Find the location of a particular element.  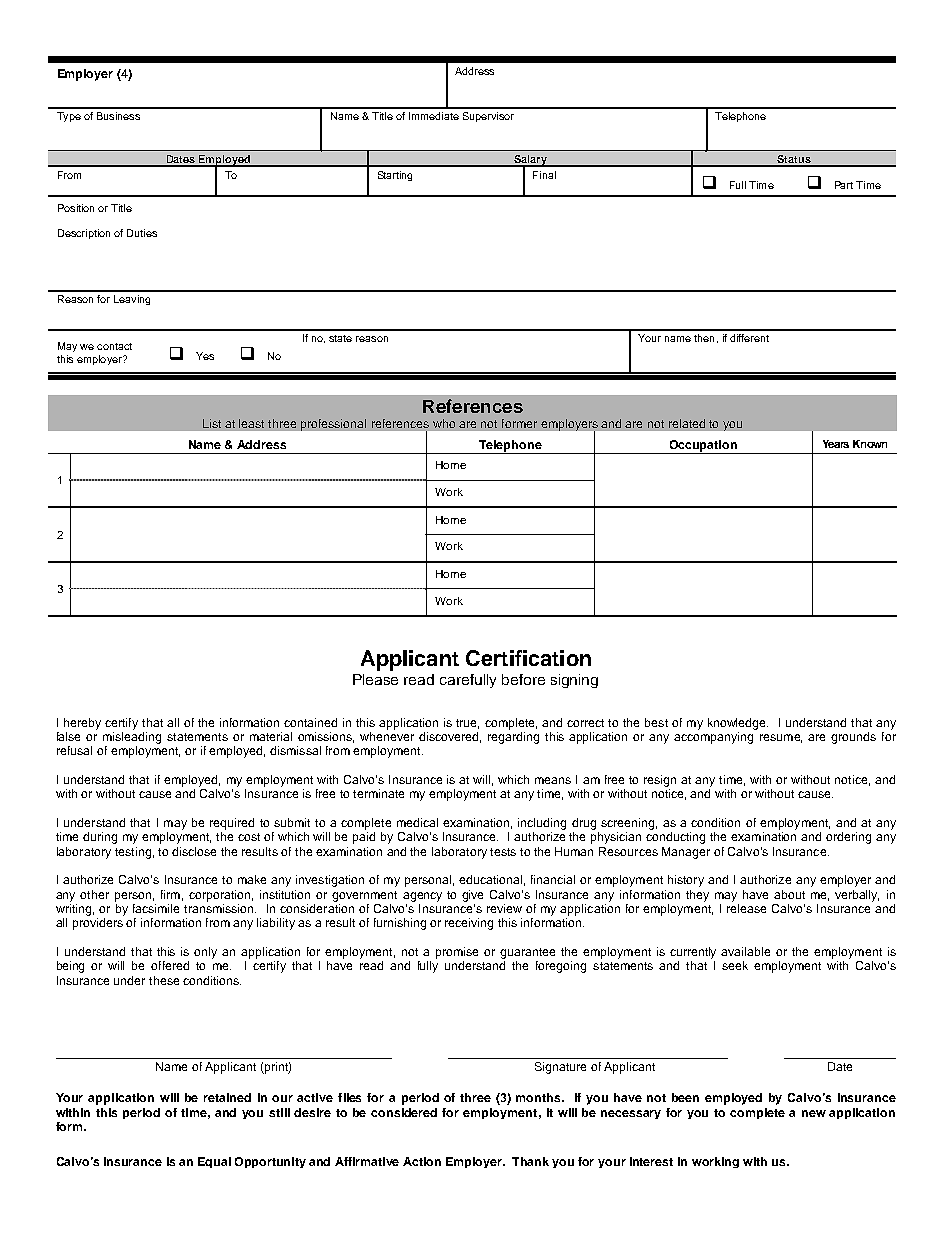

medical is located at coordinates (417, 822).
